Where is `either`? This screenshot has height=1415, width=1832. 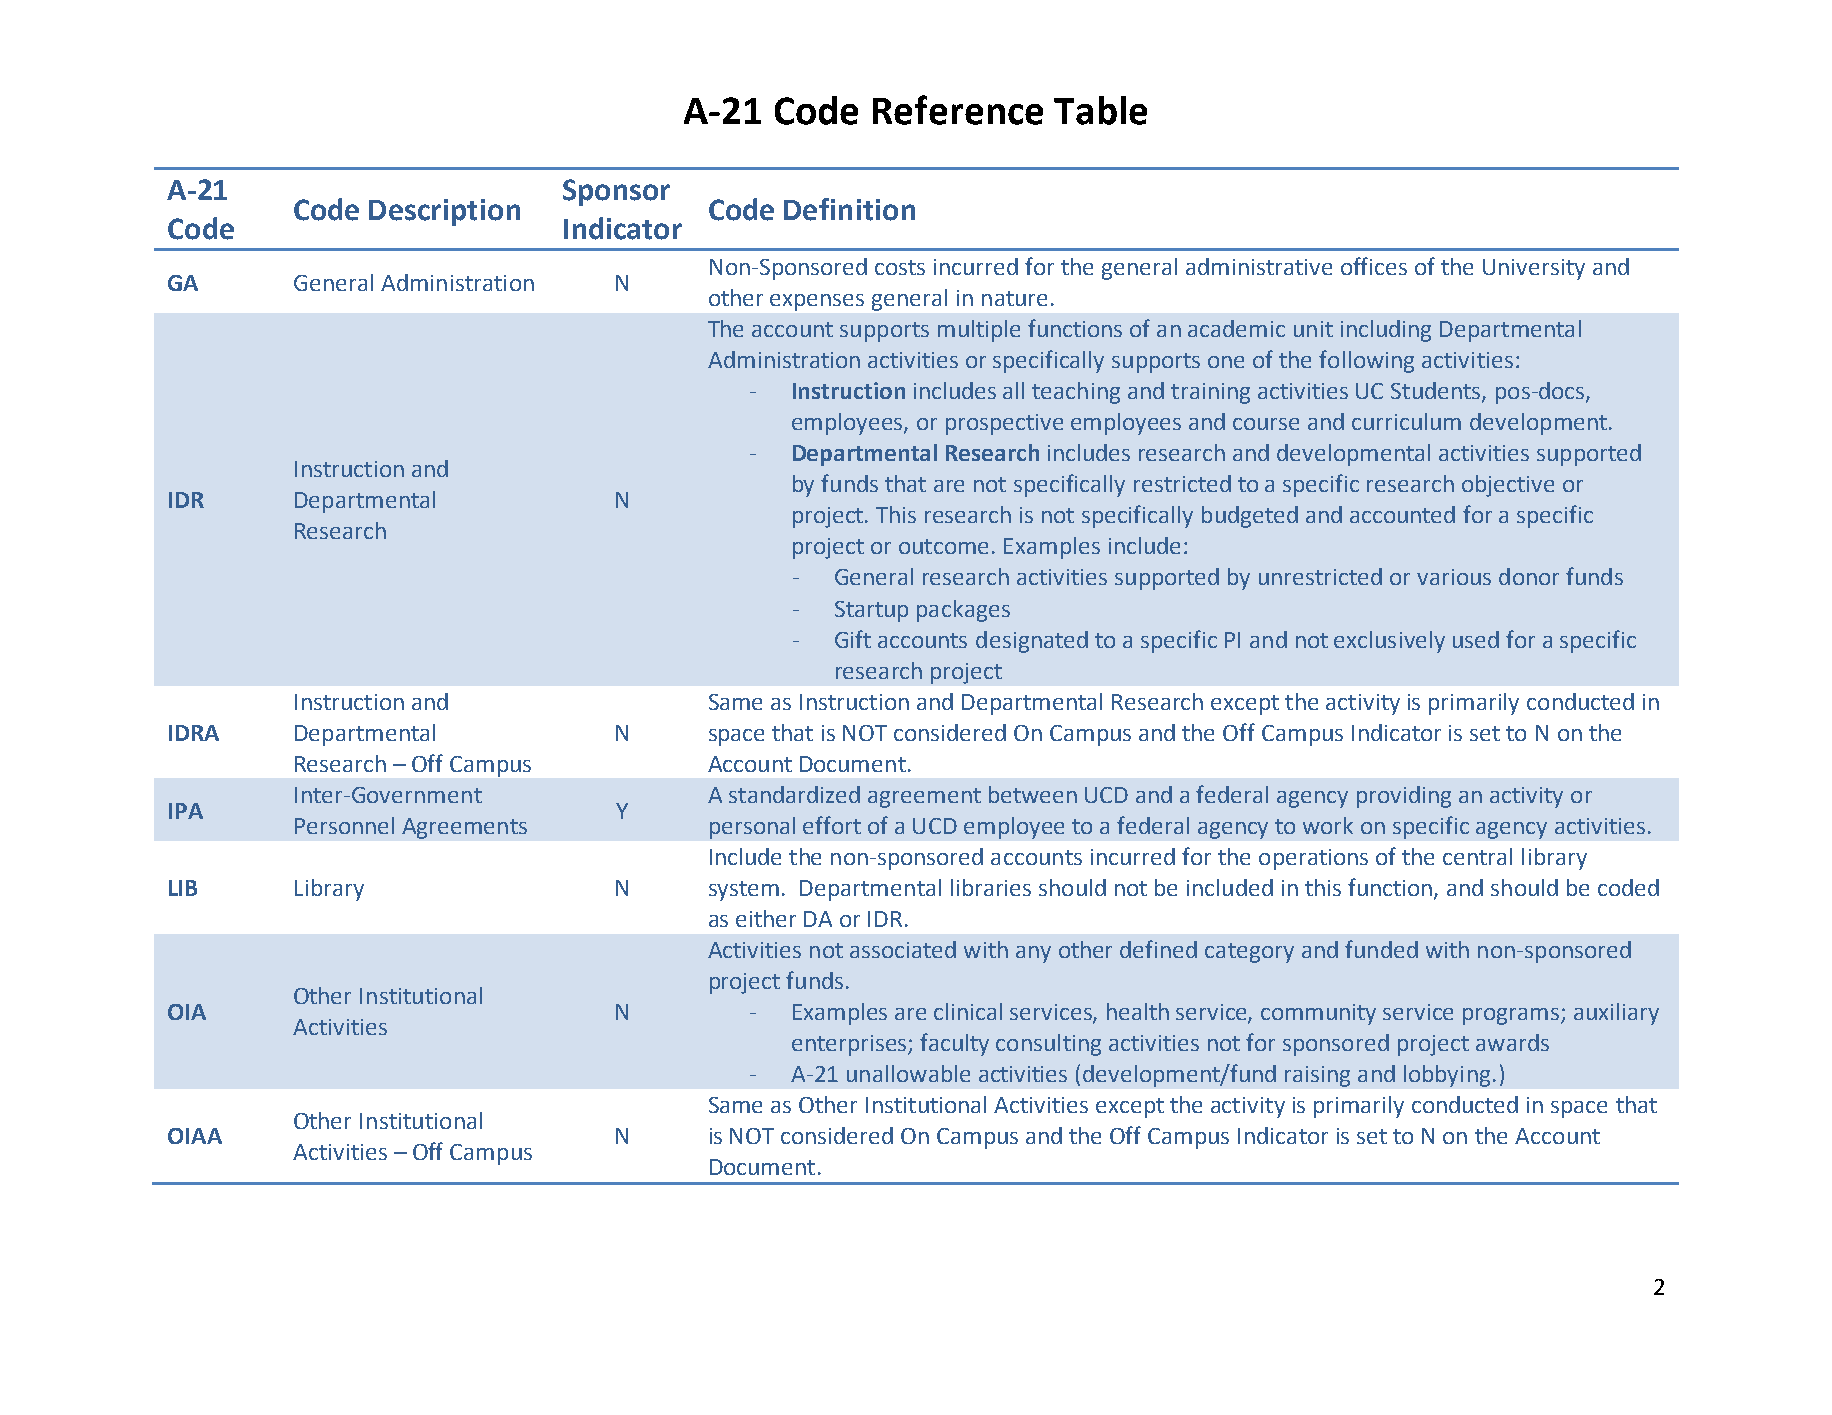 either is located at coordinates (766, 918).
